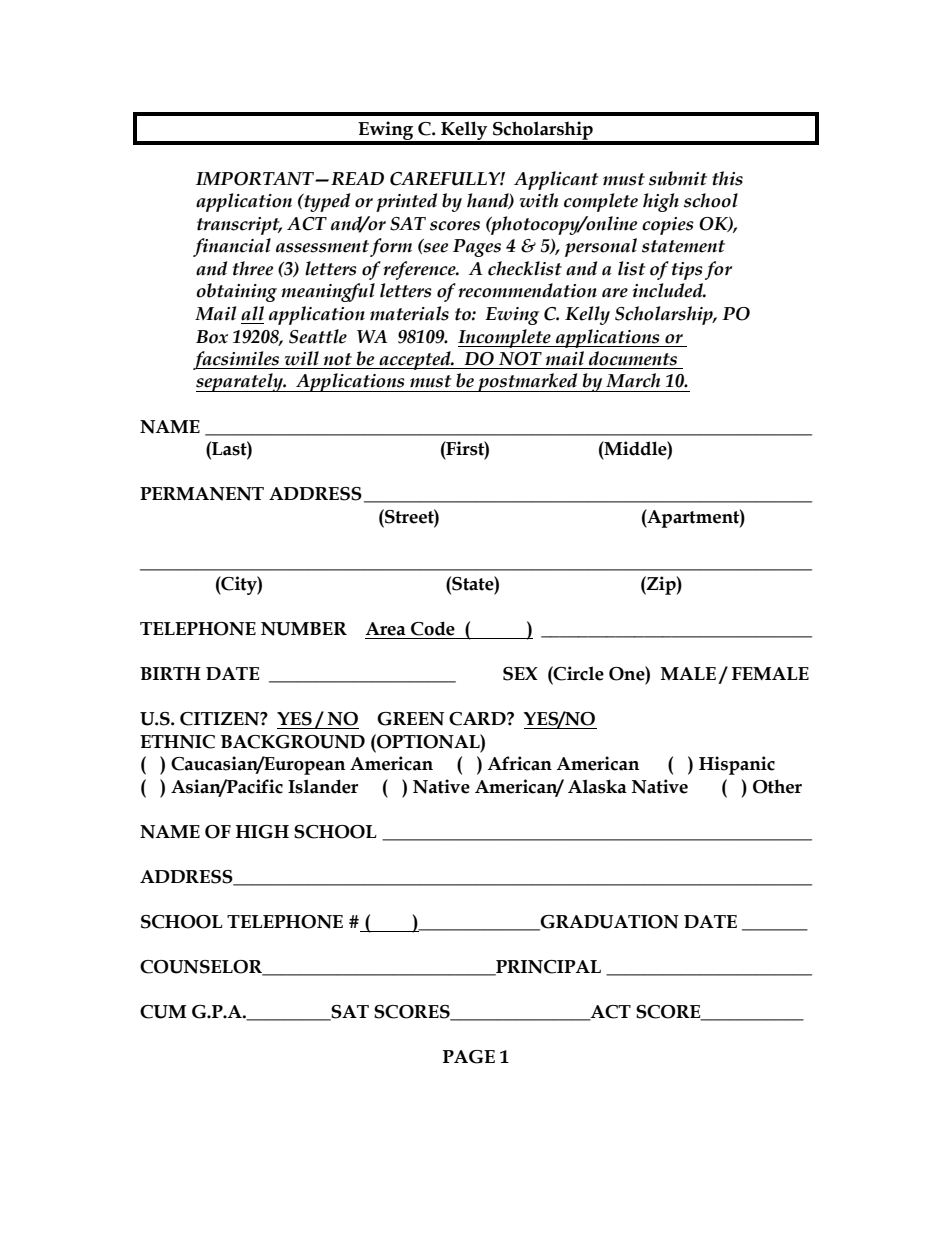  Describe the element at coordinates (293, 742) in the screenshot. I see `BACKGROUND` at that location.
